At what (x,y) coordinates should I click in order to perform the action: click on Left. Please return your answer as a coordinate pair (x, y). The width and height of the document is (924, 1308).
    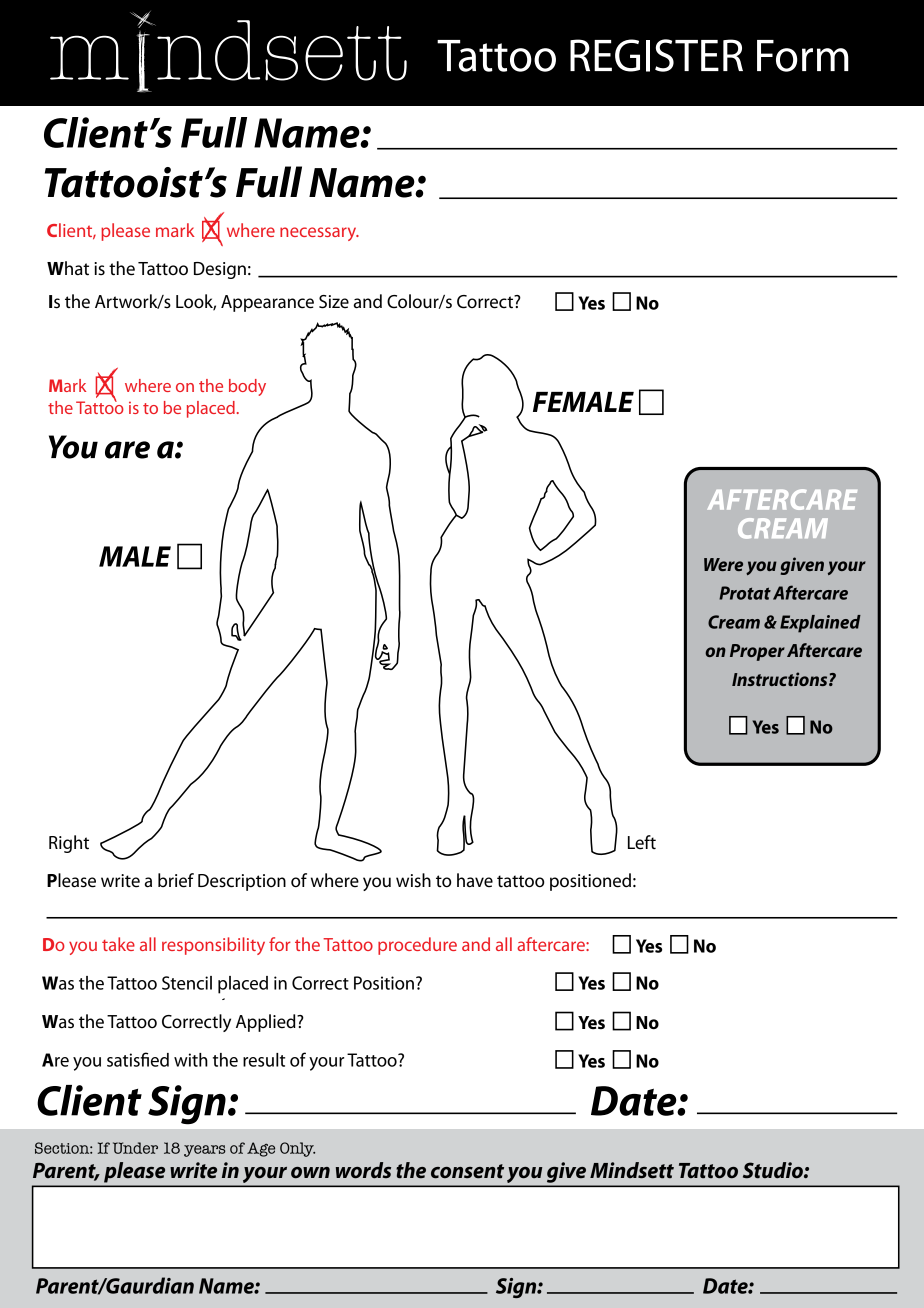
    Looking at the image, I should click on (642, 842).
